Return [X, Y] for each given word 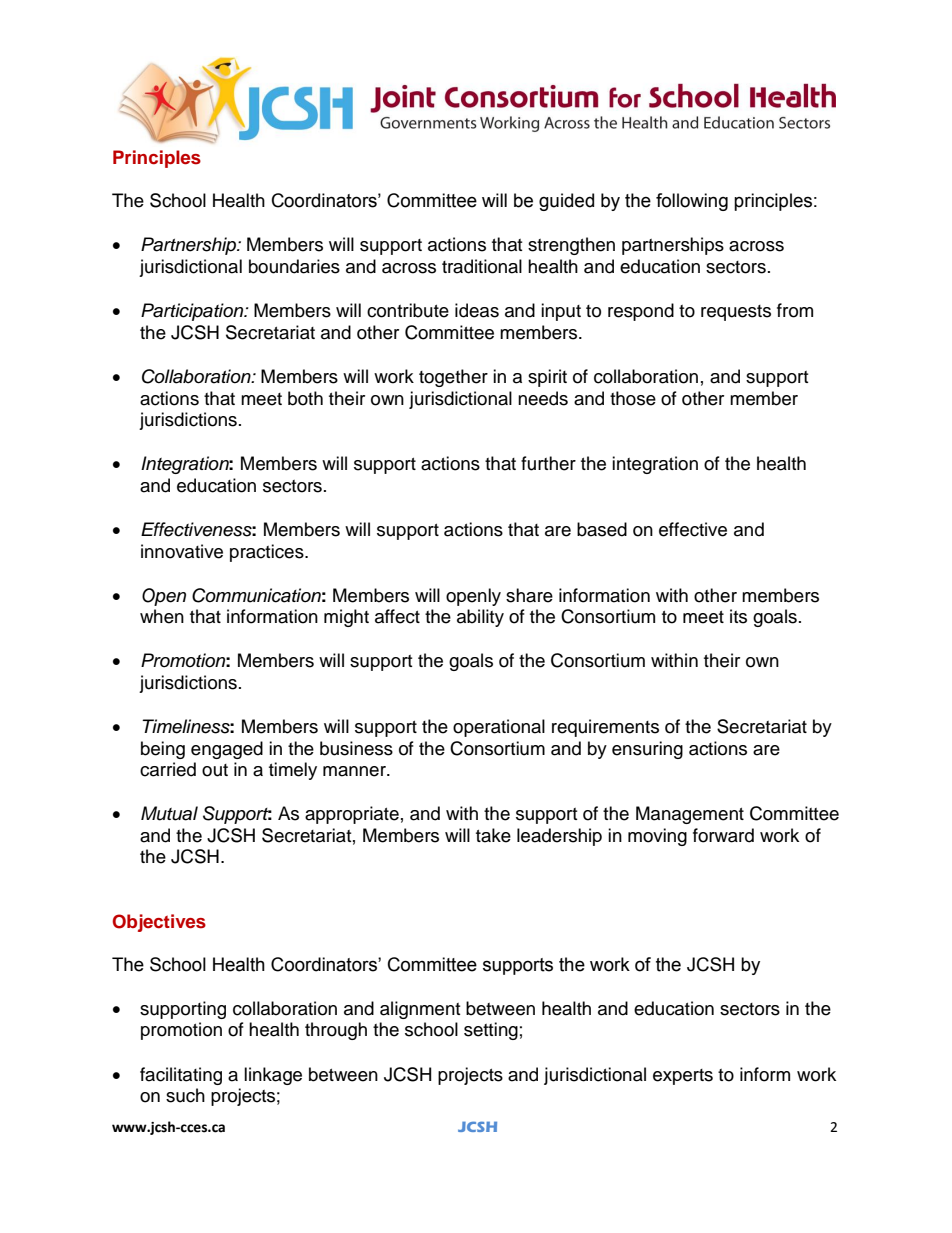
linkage [273, 1076]
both [305, 398]
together [453, 378]
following [692, 202]
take [493, 835]
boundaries [294, 266]
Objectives [159, 923]
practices [268, 553]
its [738, 616]
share [529, 595]
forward [723, 835]
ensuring [647, 750]
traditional [482, 266]
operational [499, 728]
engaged [227, 750]
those [633, 398]
